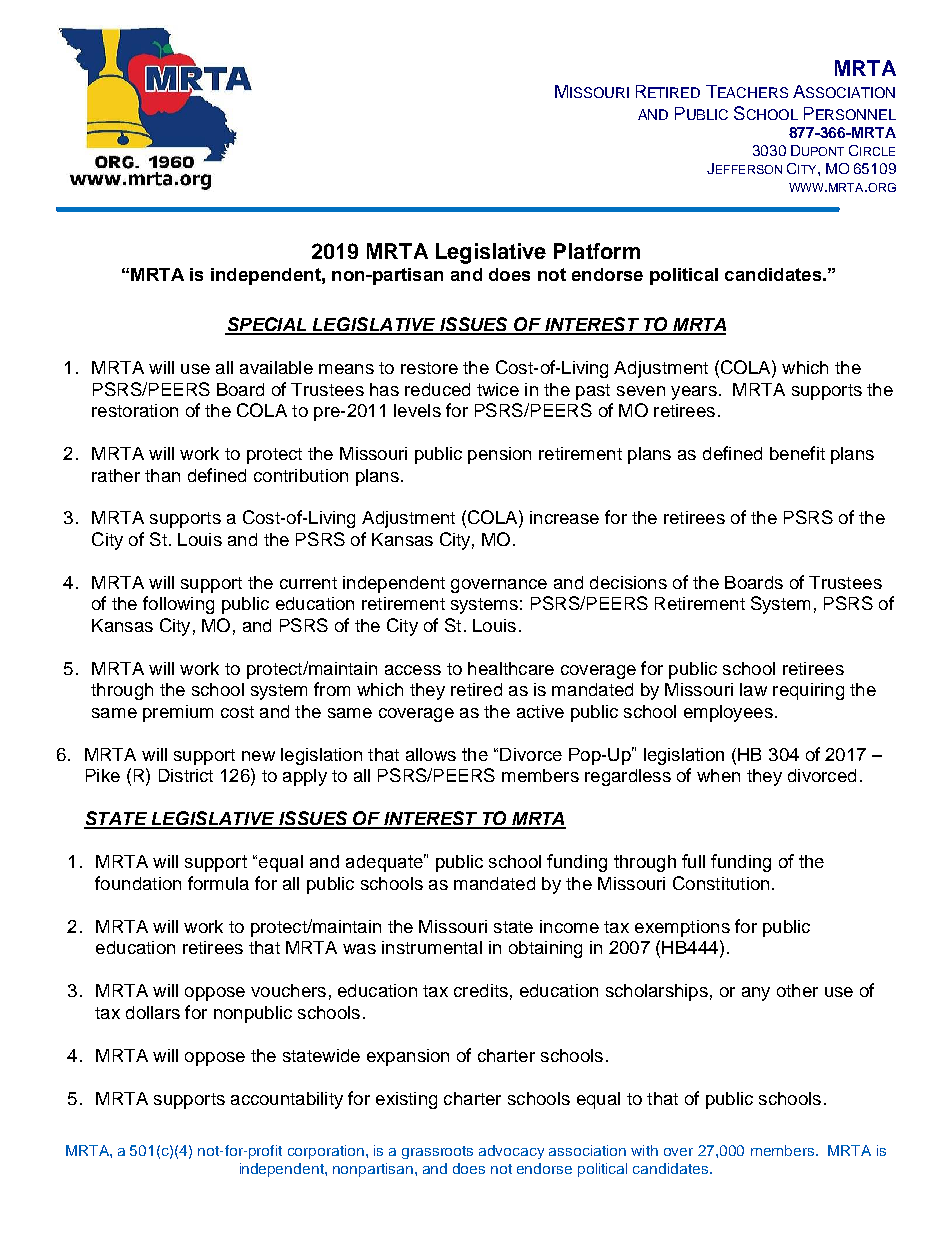 This screenshot has width=952, height=1233. Describe the element at coordinates (728, 713) in the screenshot. I see `employees` at that location.
